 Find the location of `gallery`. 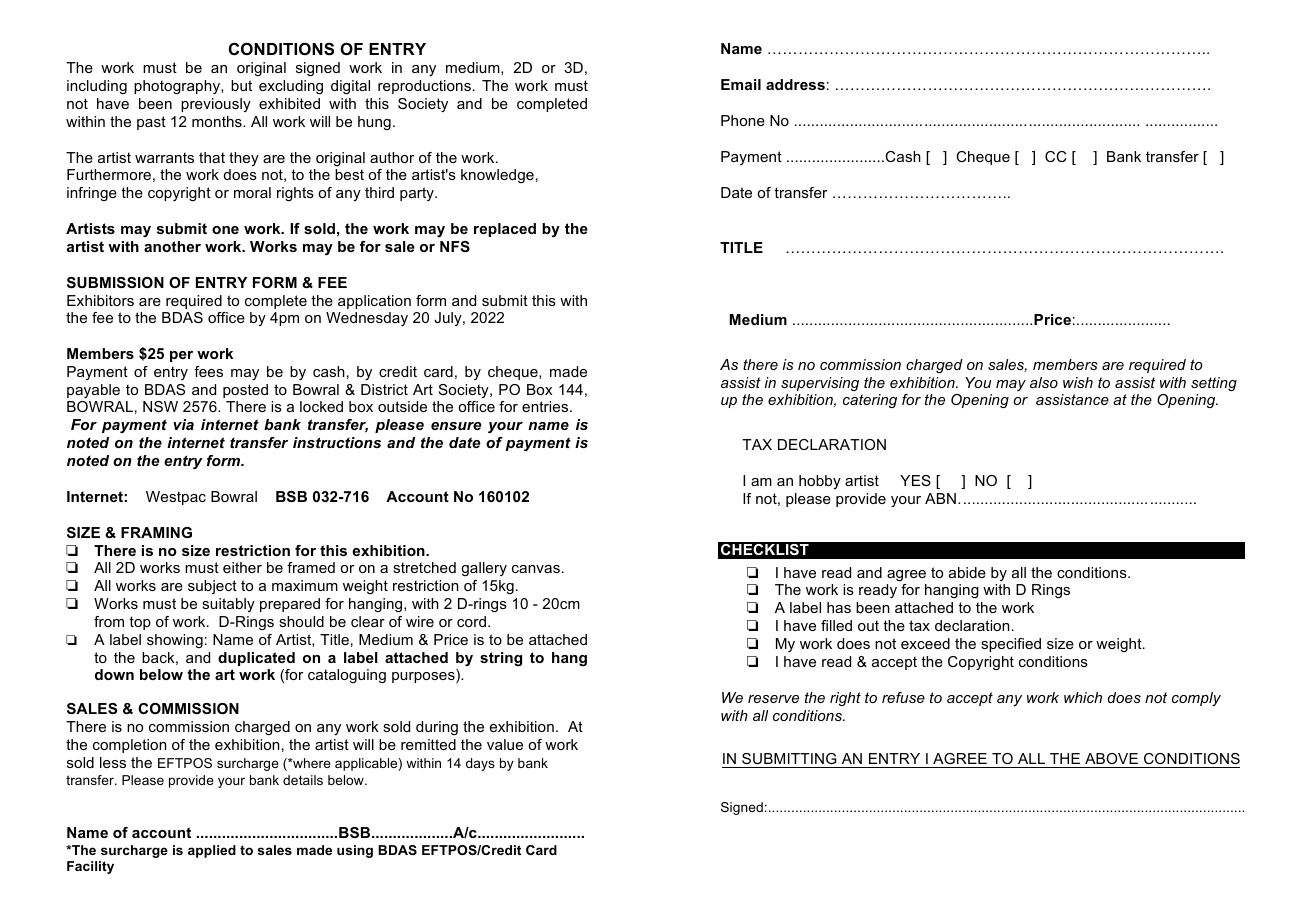

gallery is located at coordinates (484, 569).
